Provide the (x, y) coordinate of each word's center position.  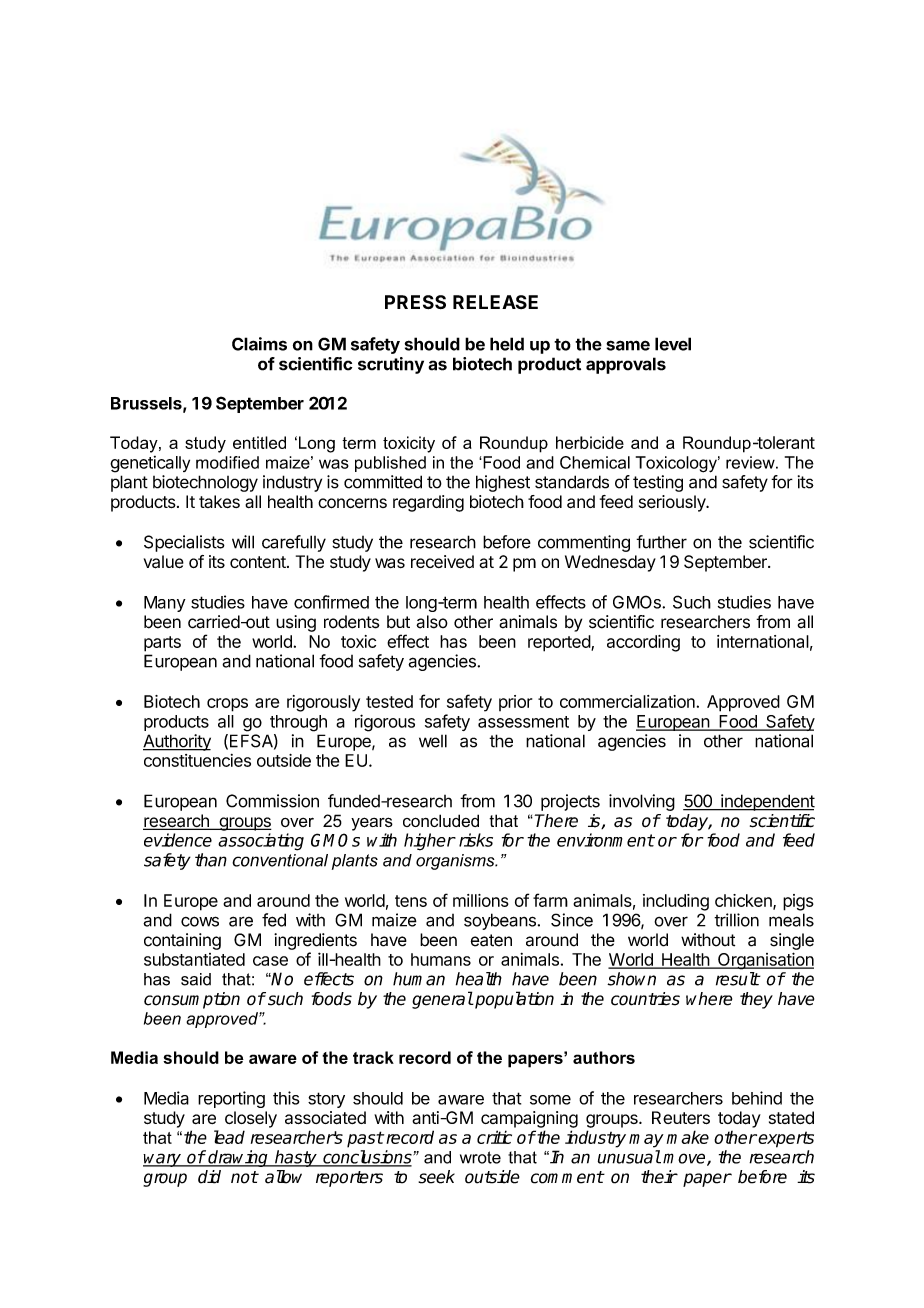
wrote (480, 1157)
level (673, 344)
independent (767, 802)
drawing (238, 1158)
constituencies (197, 760)
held (507, 344)
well (433, 741)
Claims (259, 344)
